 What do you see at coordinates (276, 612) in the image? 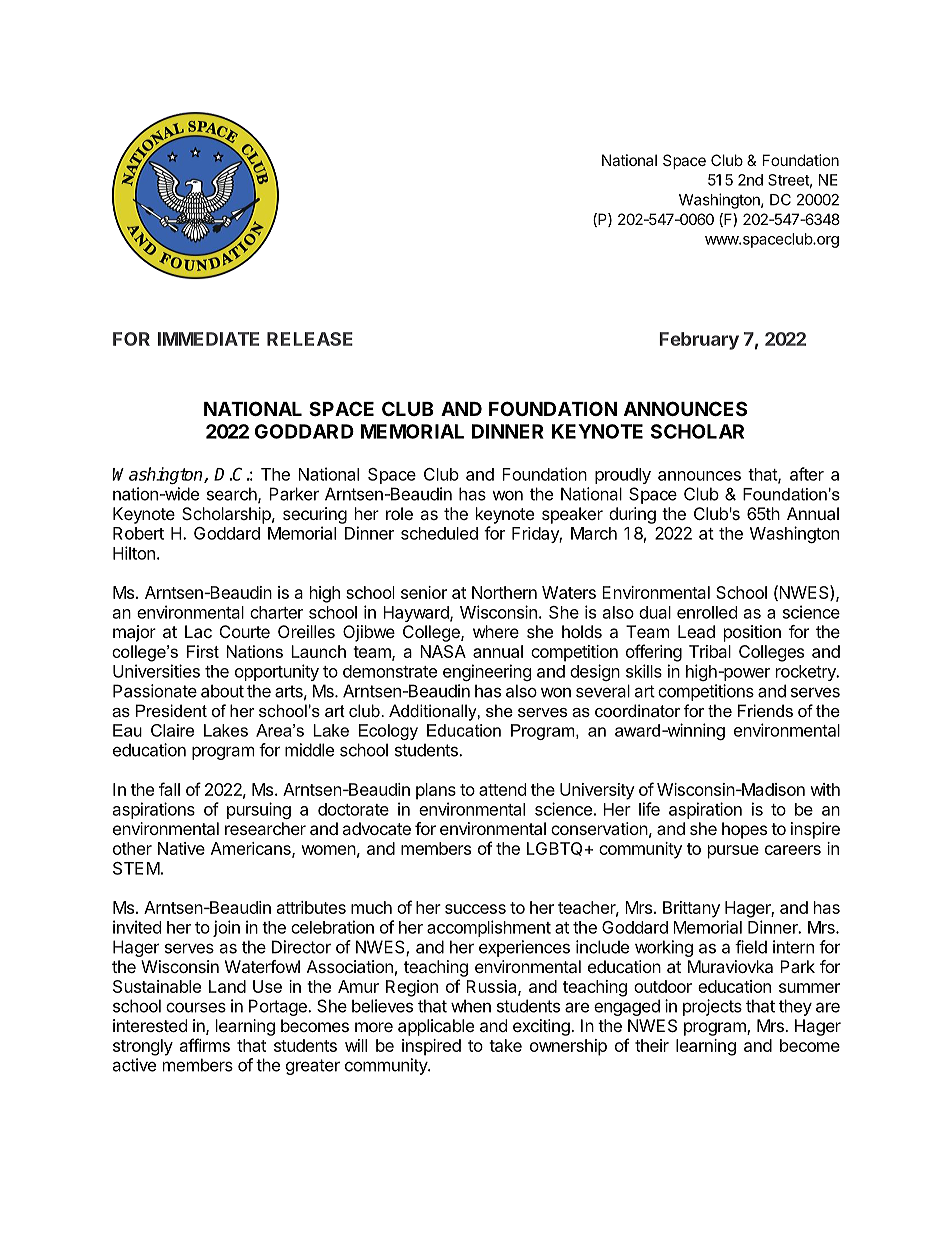
I see `charter` at bounding box center [276, 612].
